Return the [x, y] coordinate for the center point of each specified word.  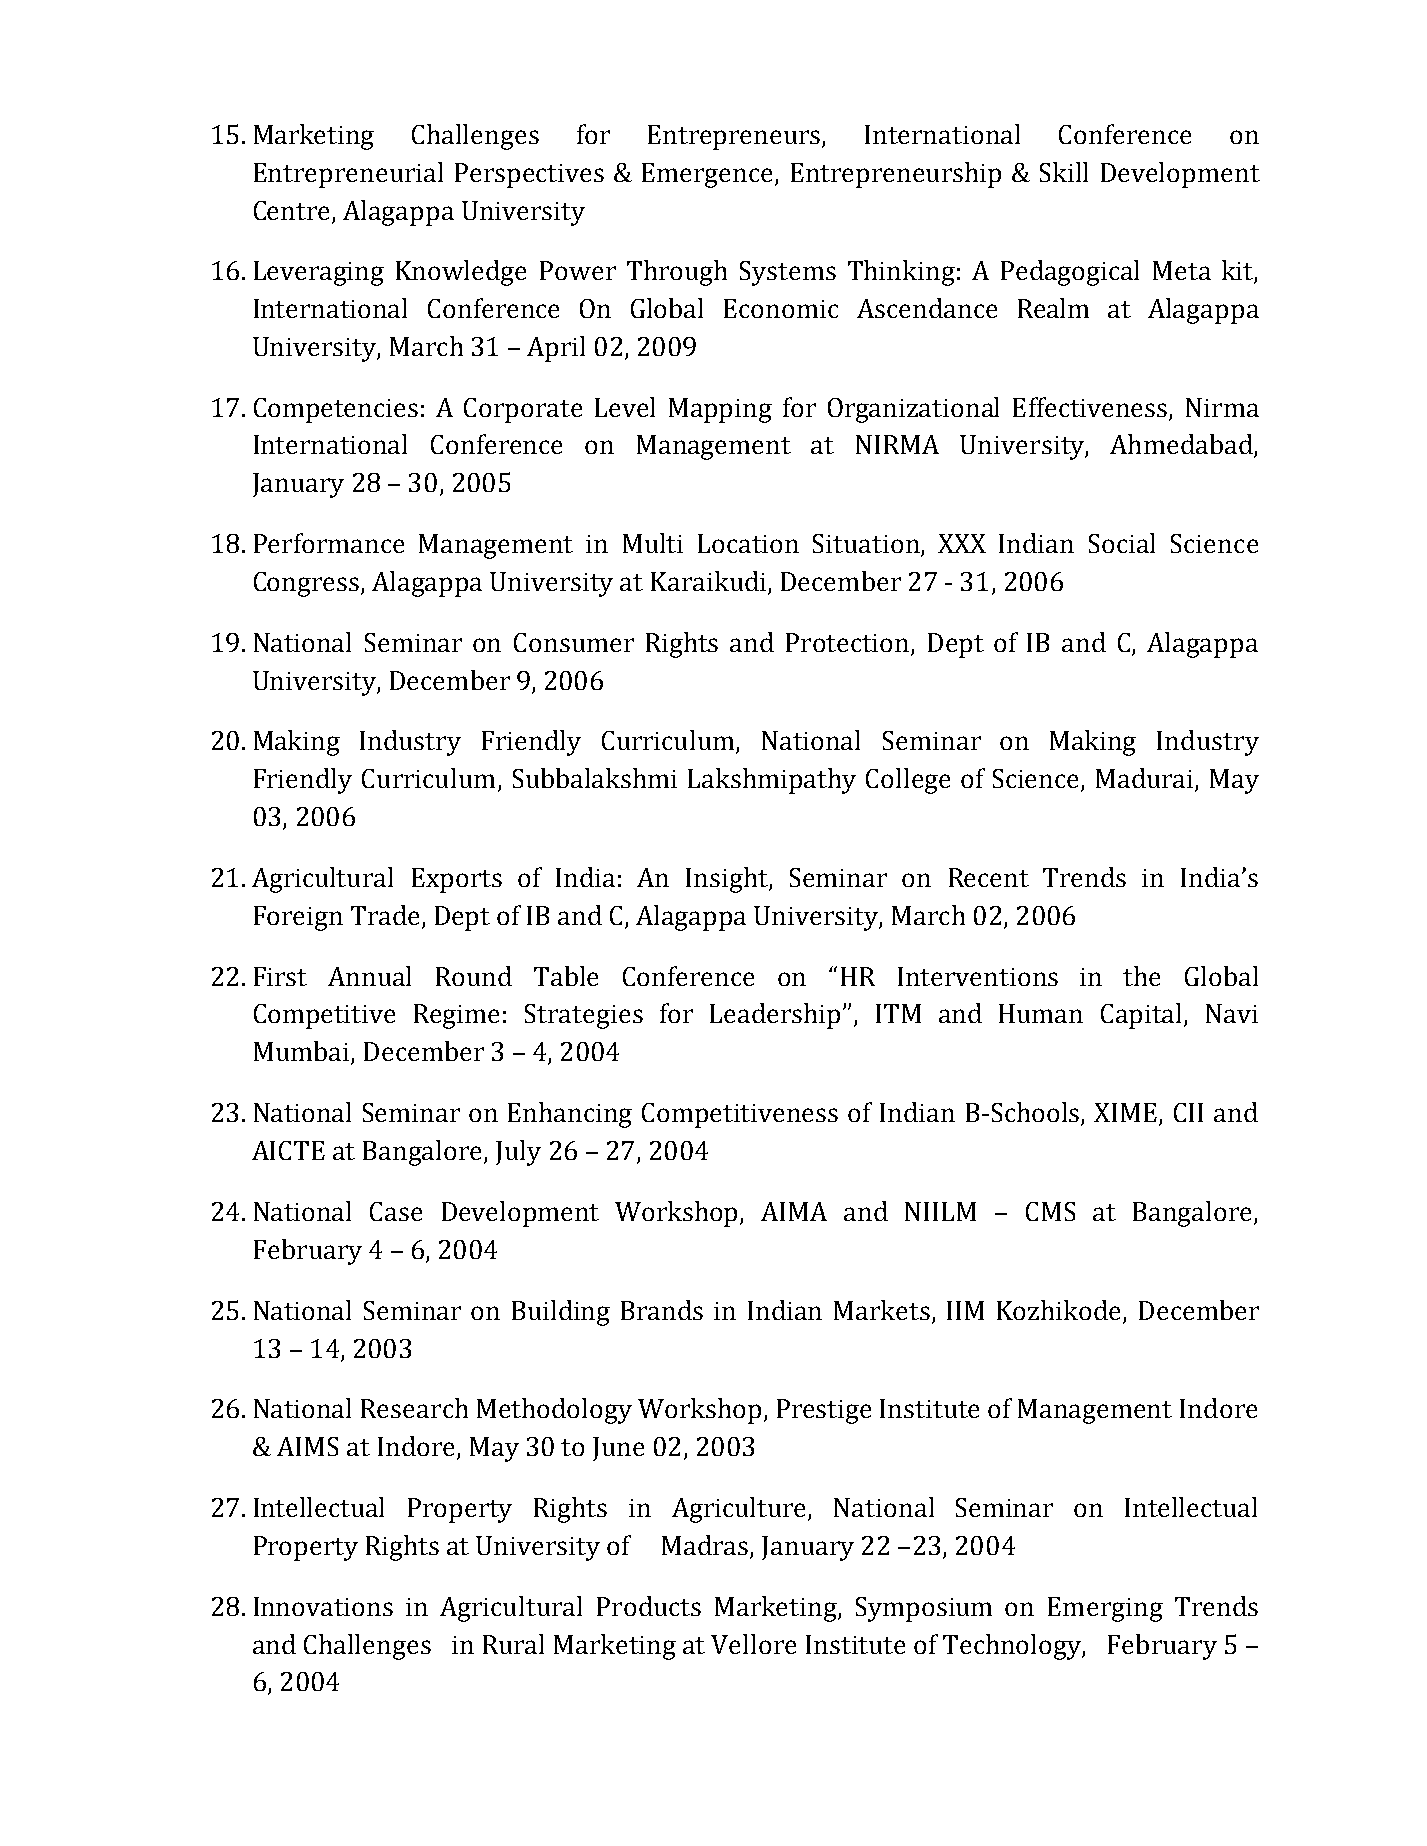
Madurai [1146, 779]
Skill [1064, 172]
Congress [308, 584]
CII [1188, 1112]
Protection [847, 642]
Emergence [709, 175]
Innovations [323, 1606]
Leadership [775, 1016]
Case [396, 1211]
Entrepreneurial [348, 175]
